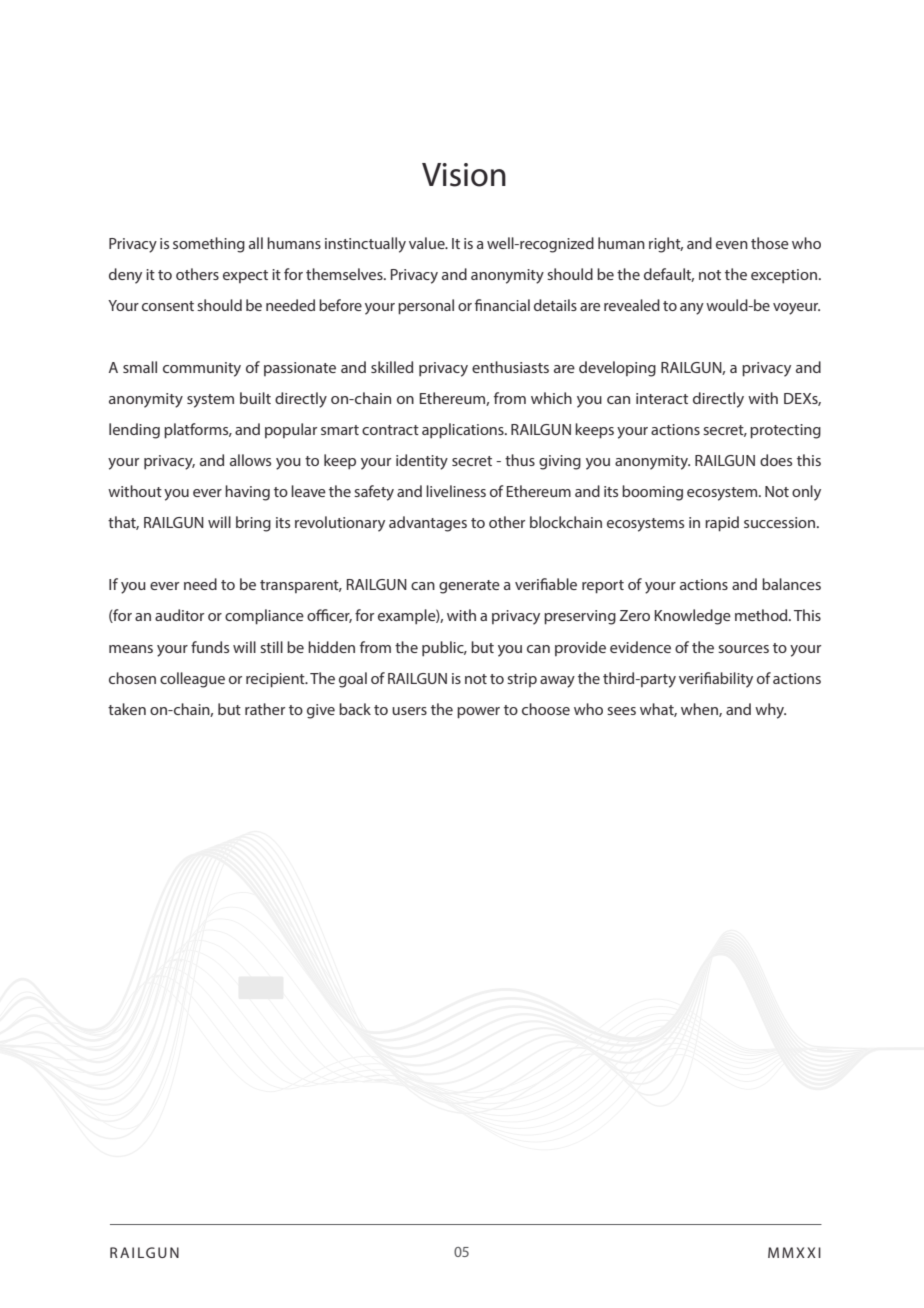  What do you see at coordinates (652, 493) in the screenshot?
I see `booming` at bounding box center [652, 493].
